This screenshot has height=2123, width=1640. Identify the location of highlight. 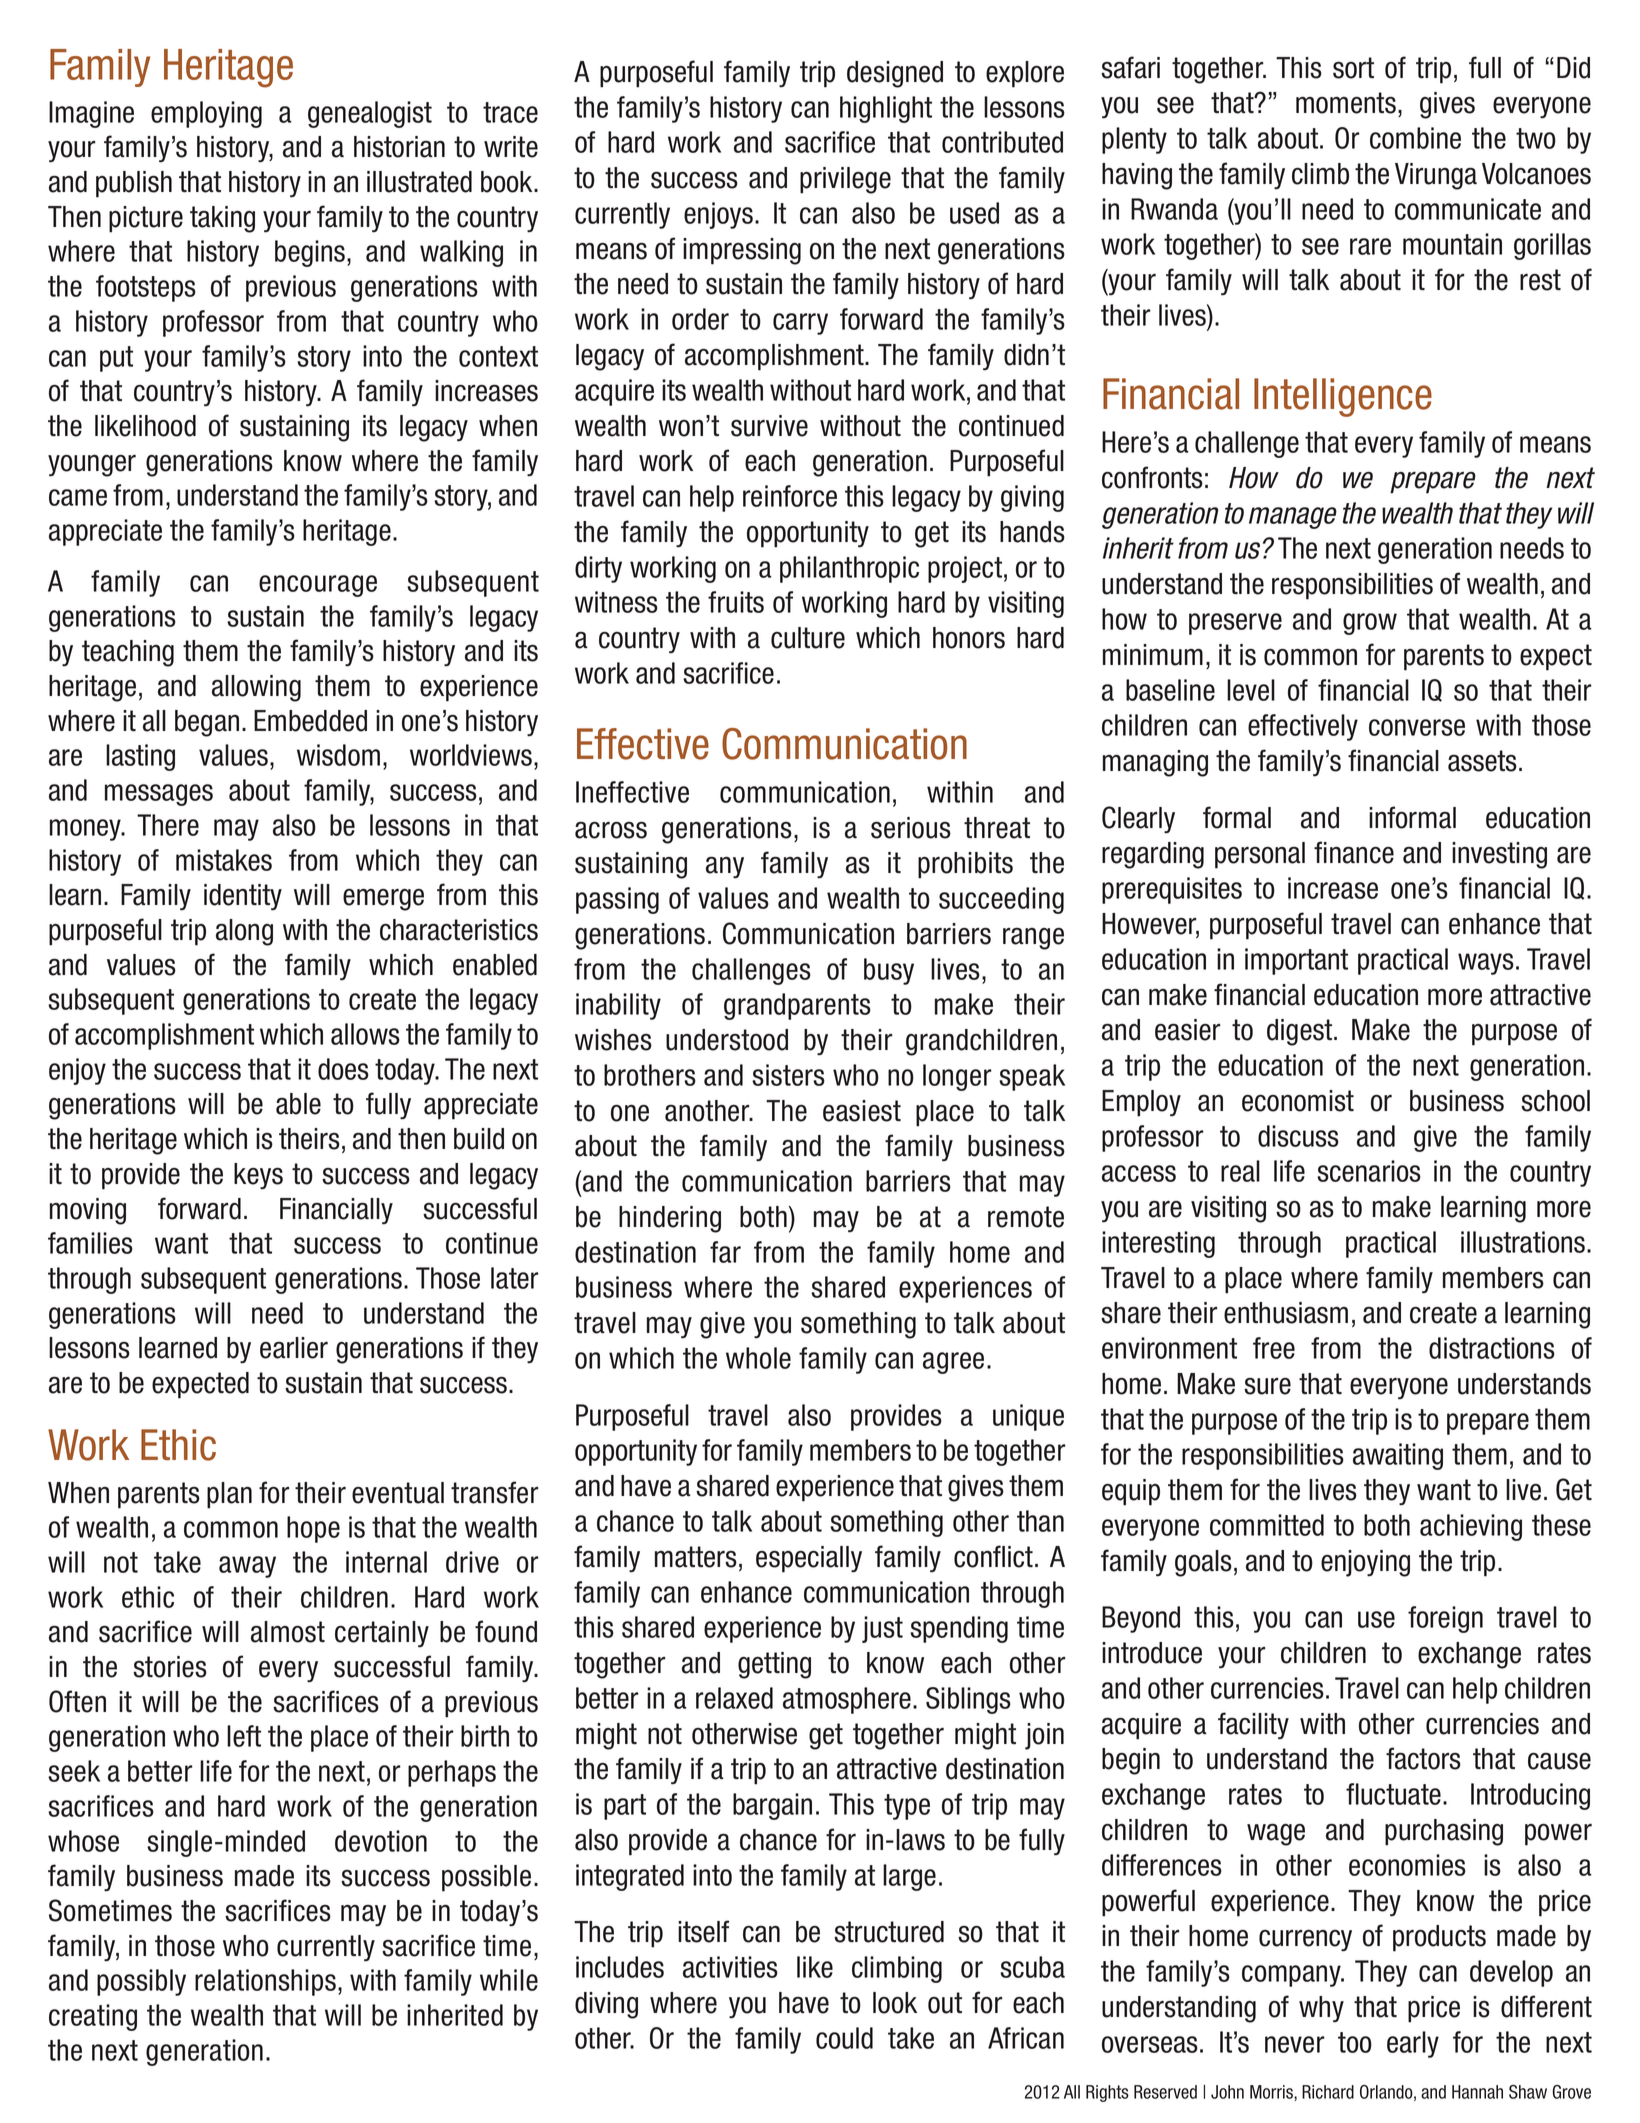
(886, 109).
